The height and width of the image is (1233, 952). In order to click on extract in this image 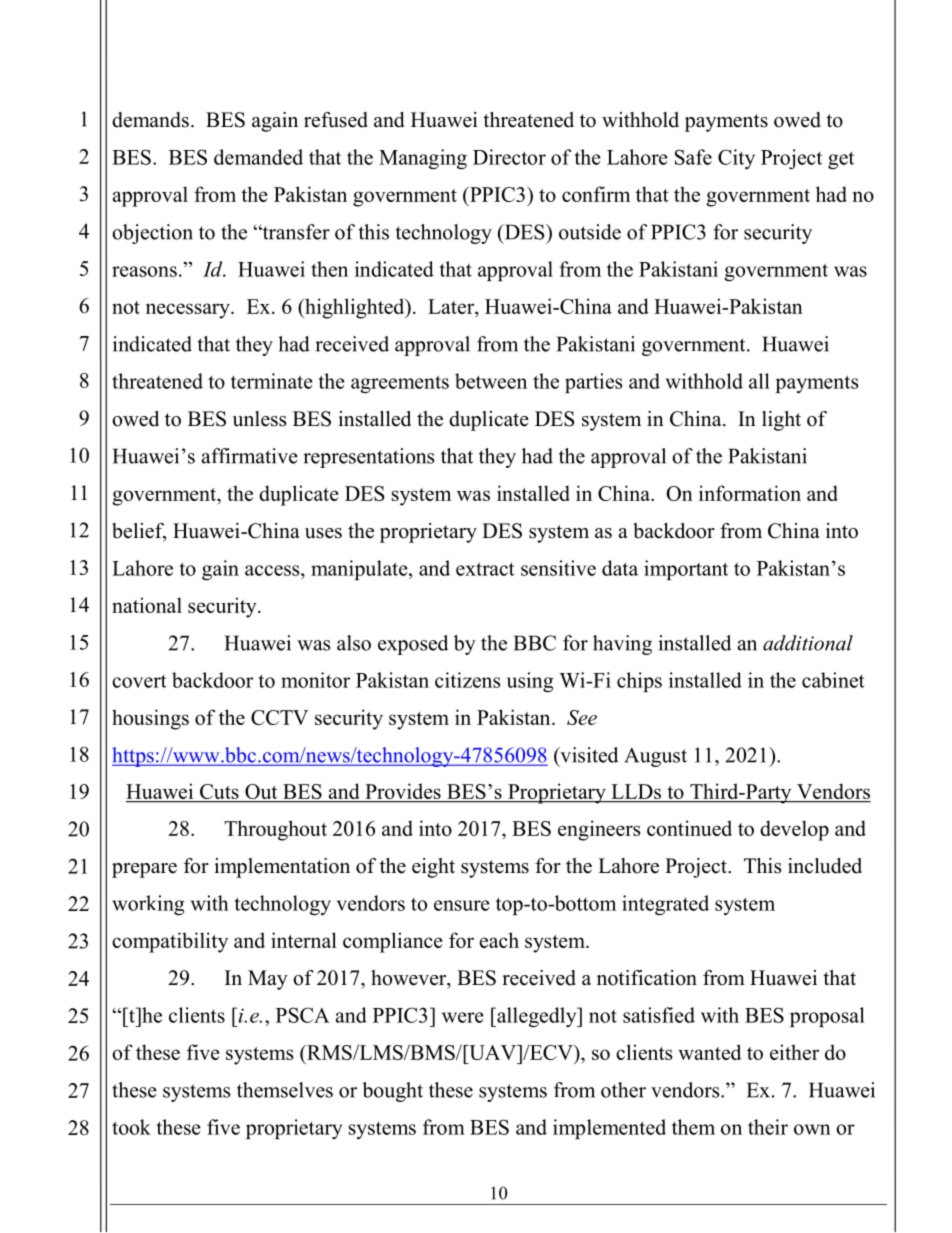, I will do `click(485, 569)`.
